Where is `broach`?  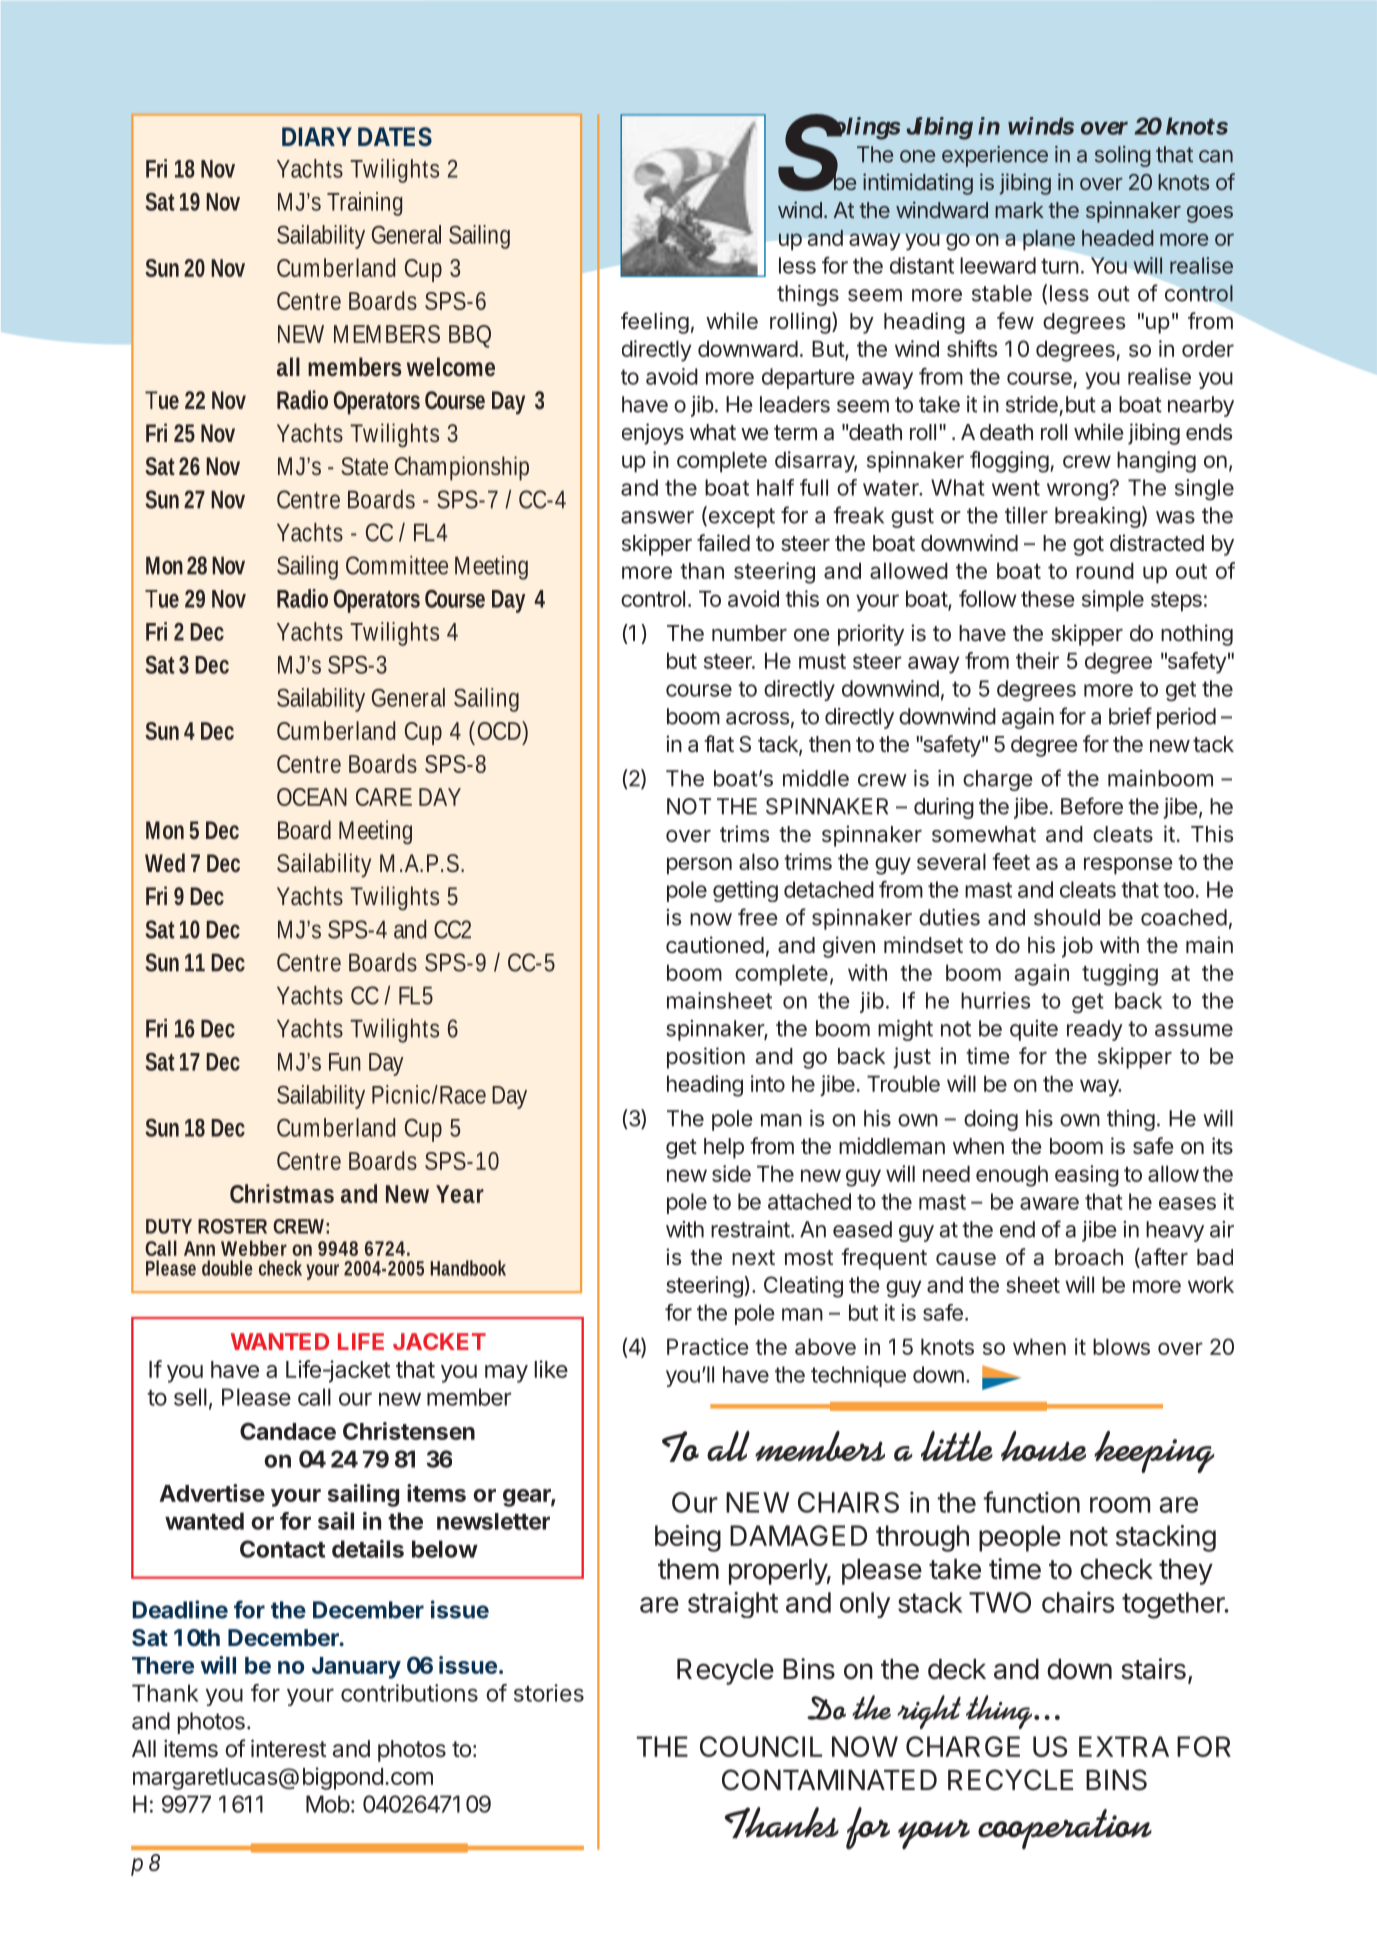 broach is located at coordinates (1089, 1257).
